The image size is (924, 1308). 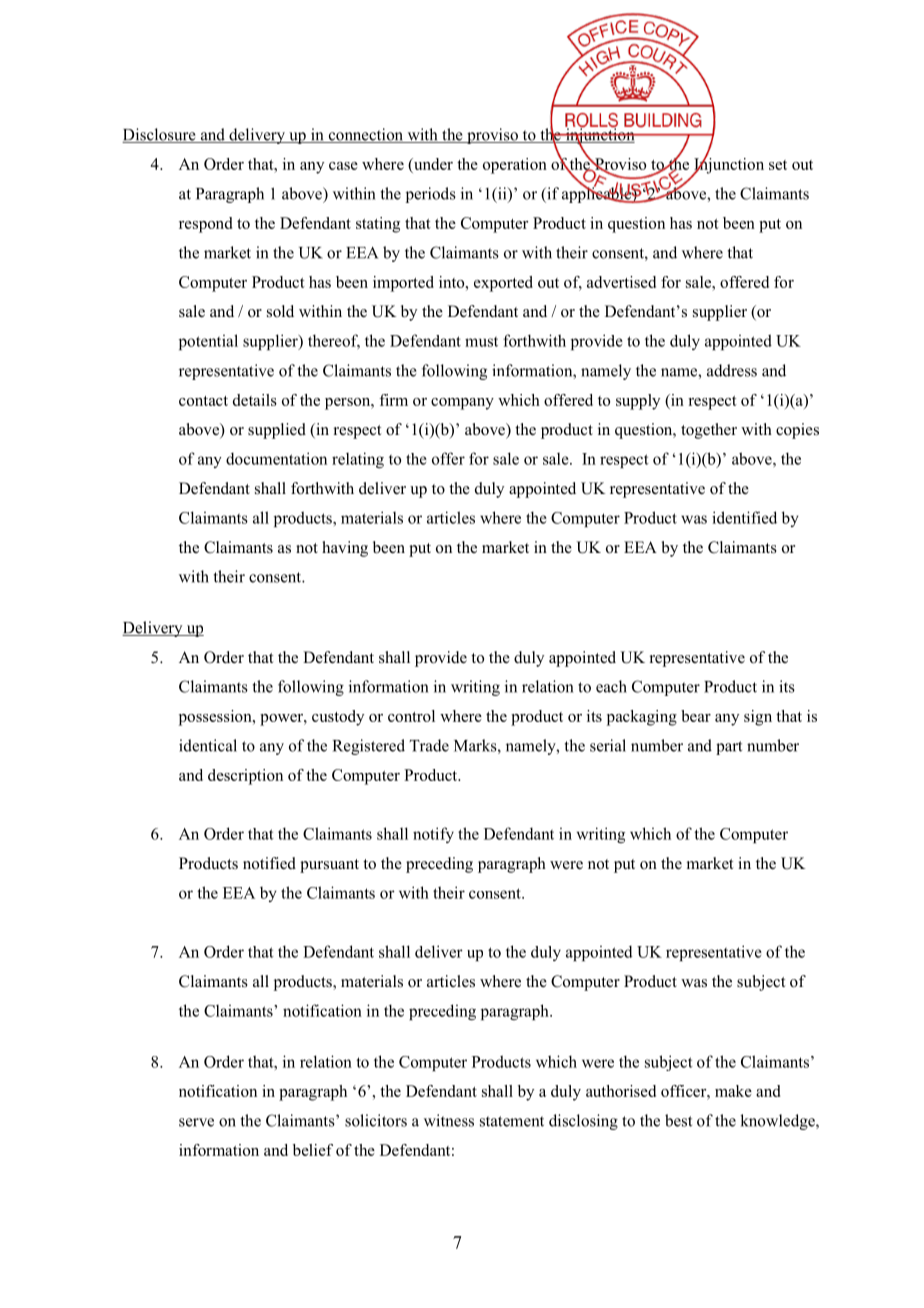 What do you see at coordinates (255, 400) in the screenshot?
I see `details` at bounding box center [255, 400].
